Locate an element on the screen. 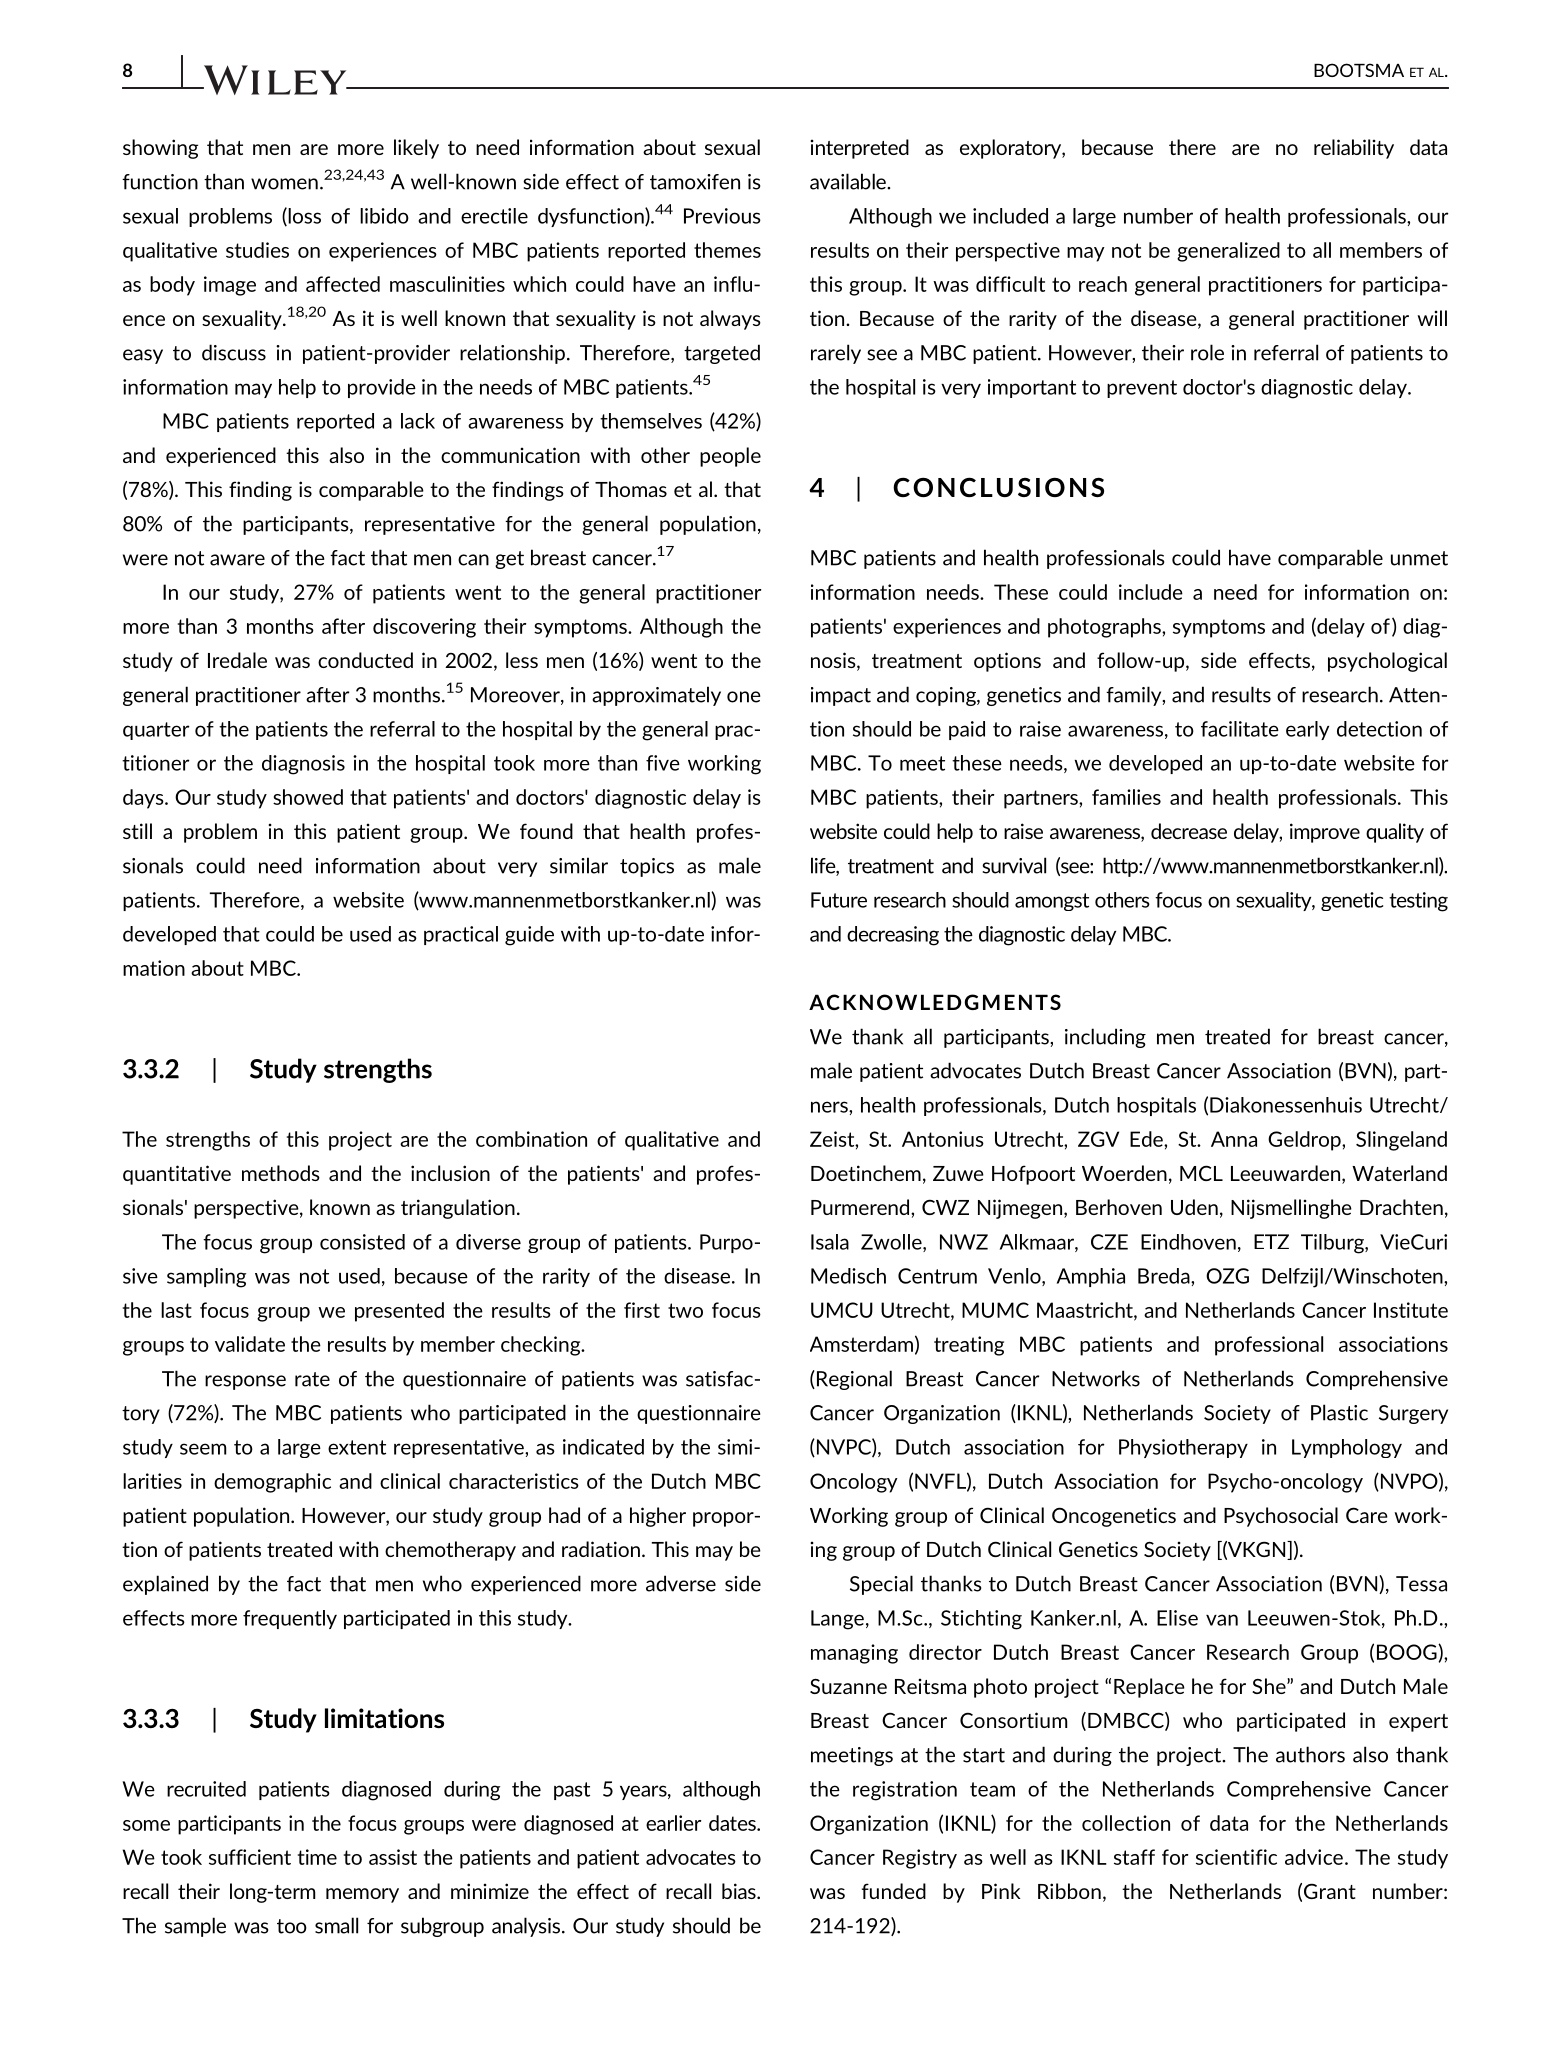 This screenshot has height=2058, width=1566. impact is located at coordinates (841, 696).
